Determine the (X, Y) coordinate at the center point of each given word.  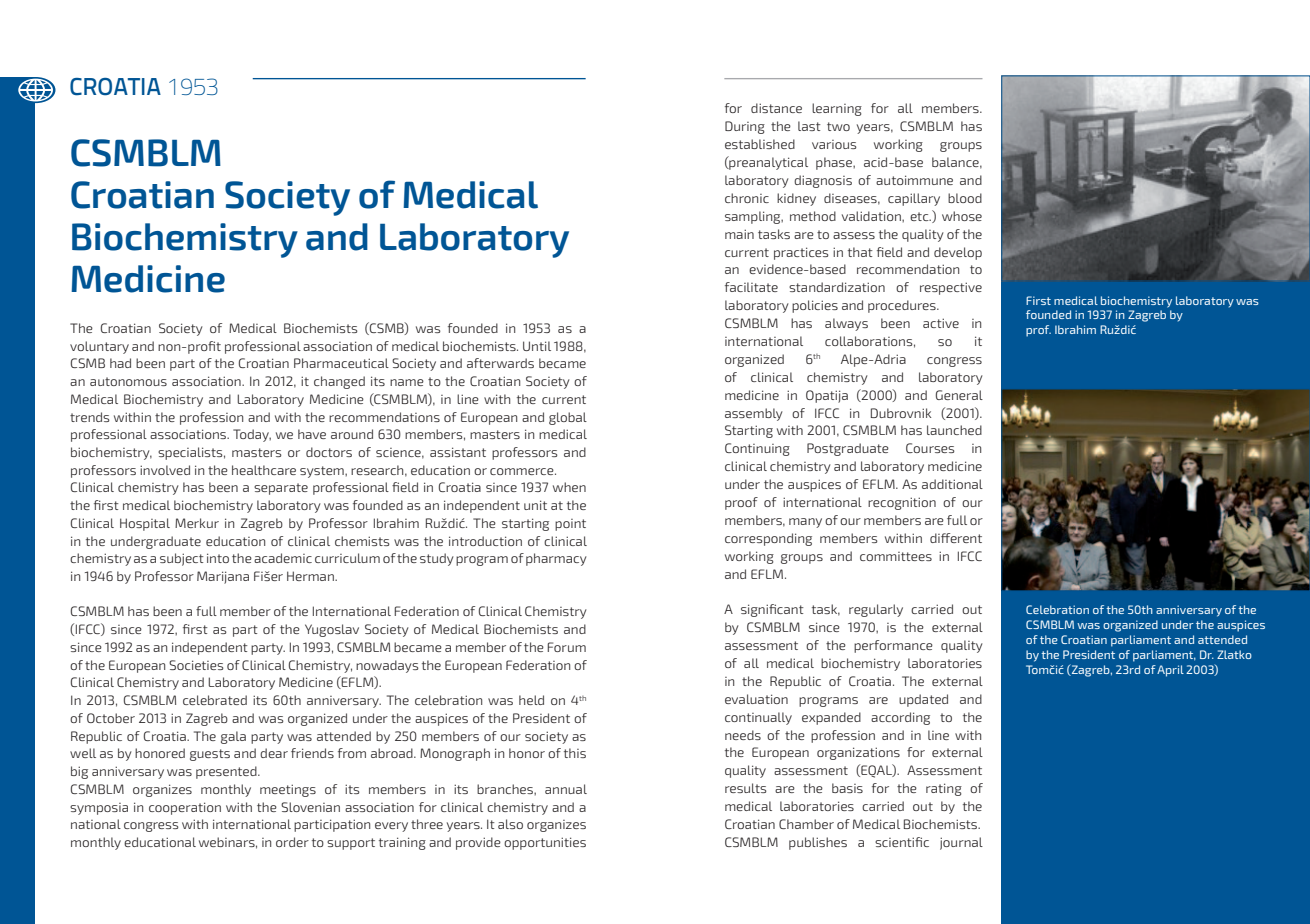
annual (566, 789)
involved (165, 470)
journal (961, 843)
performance (893, 646)
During (745, 127)
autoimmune (914, 180)
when (569, 487)
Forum (566, 647)
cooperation (185, 808)
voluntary (99, 347)
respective (951, 288)
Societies (196, 665)
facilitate (751, 287)
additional (952, 484)
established (760, 144)
